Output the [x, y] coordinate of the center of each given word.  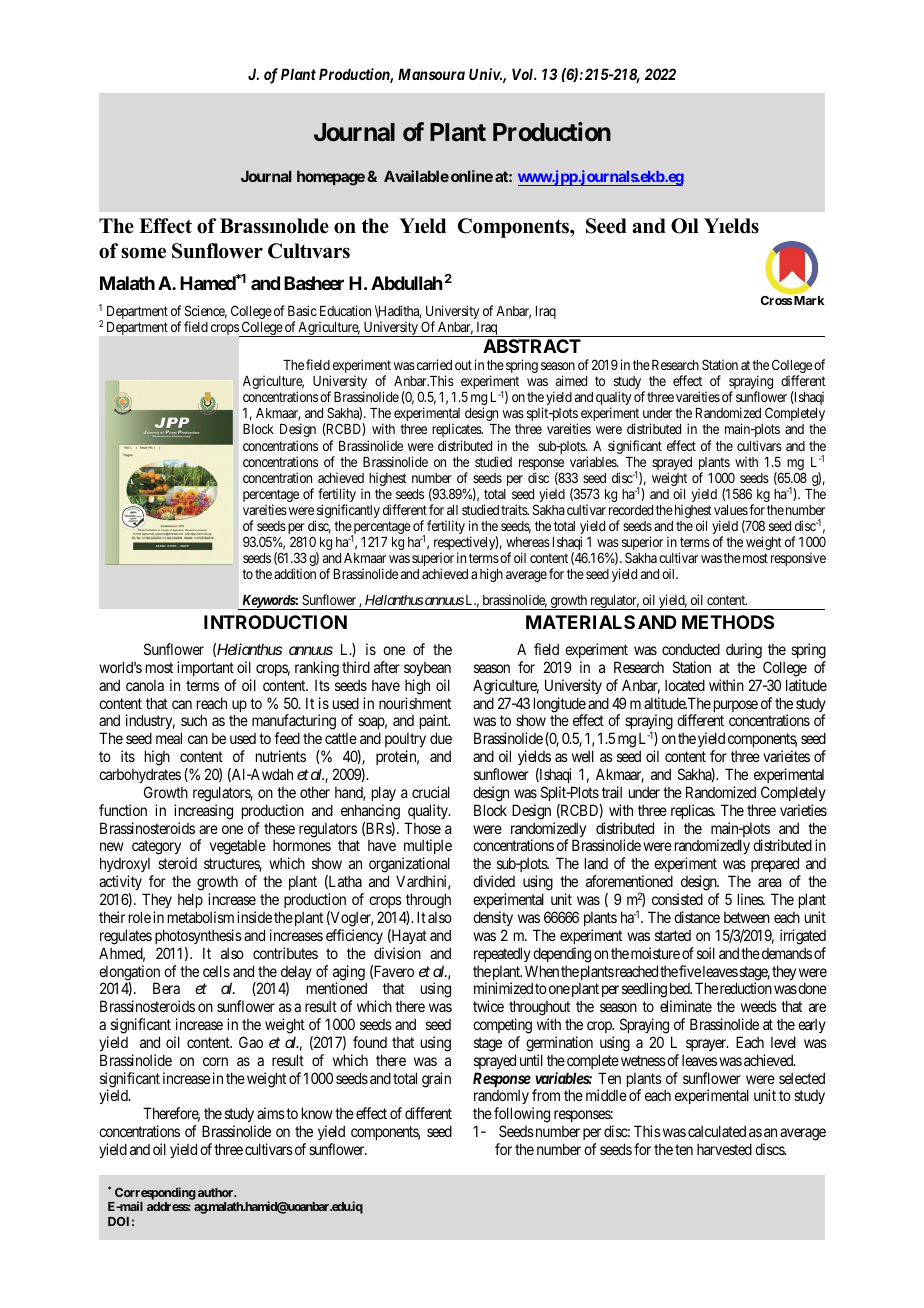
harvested [724, 1149]
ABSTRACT [532, 346]
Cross [776, 300]
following [522, 1116]
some [143, 253]
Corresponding [154, 1195]
